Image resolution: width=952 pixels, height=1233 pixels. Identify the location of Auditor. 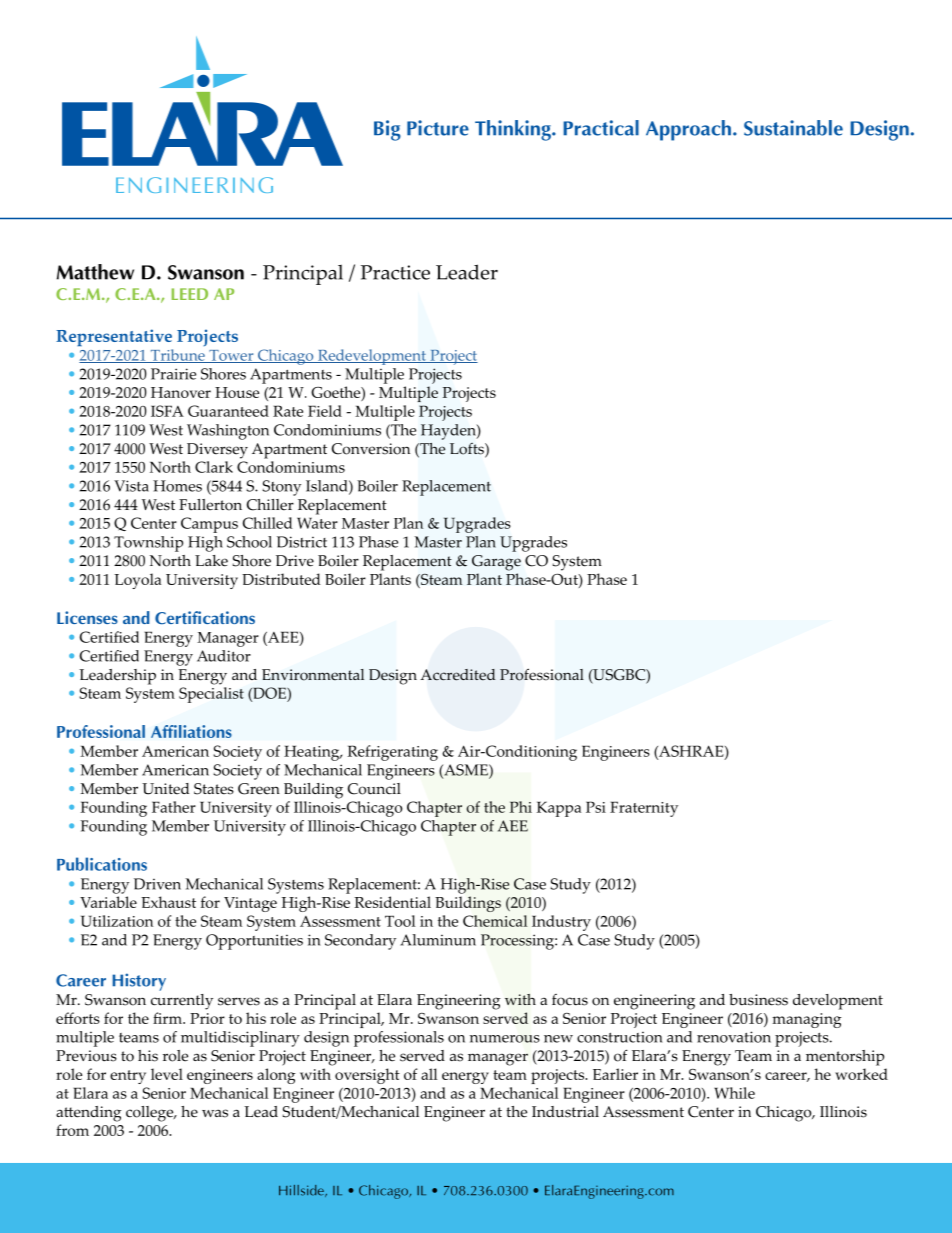
(224, 656).
